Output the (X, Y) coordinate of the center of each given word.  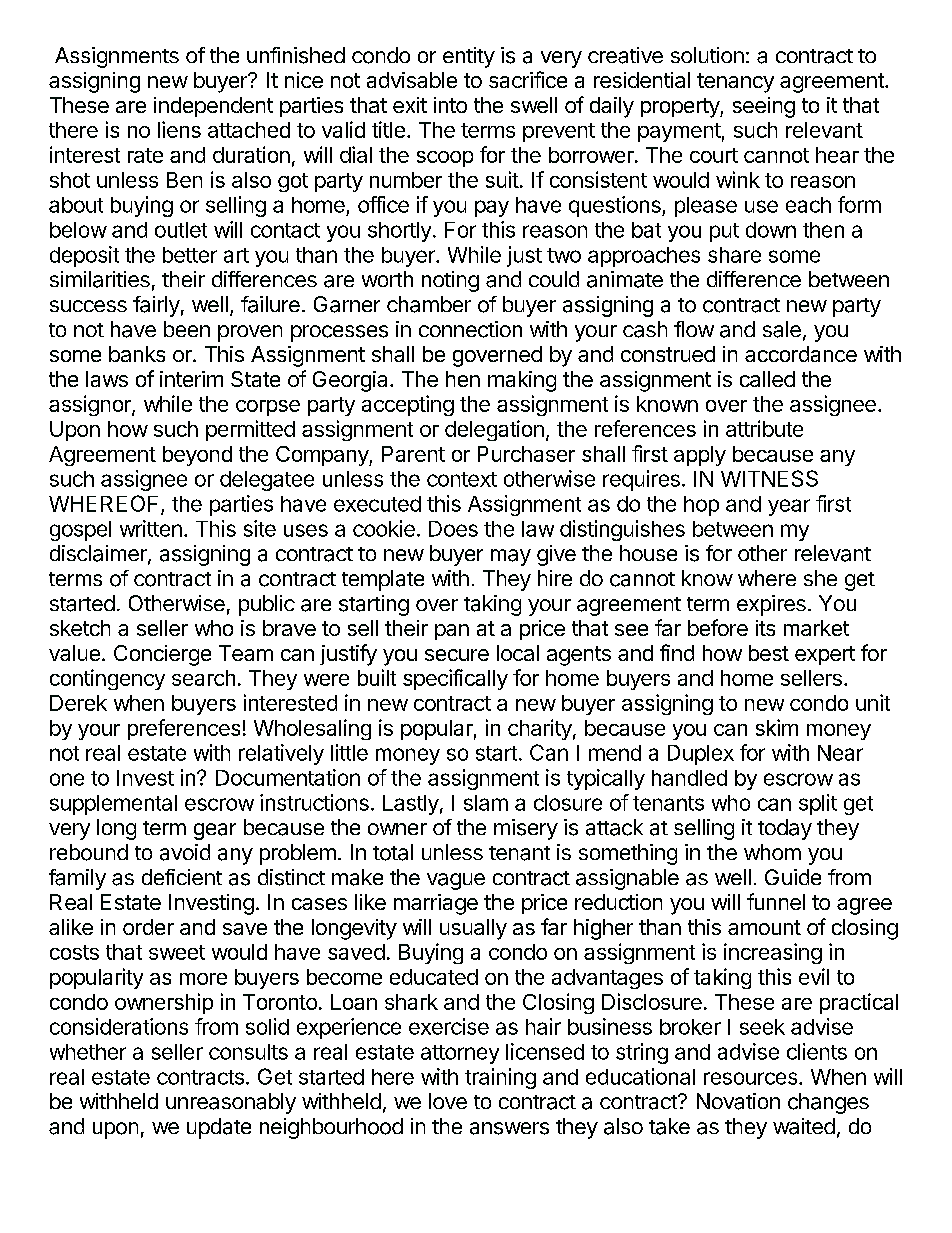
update (219, 1128)
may (511, 557)
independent (213, 107)
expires (771, 605)
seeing (764, 107)
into (450, 105)
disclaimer (99, 554)
